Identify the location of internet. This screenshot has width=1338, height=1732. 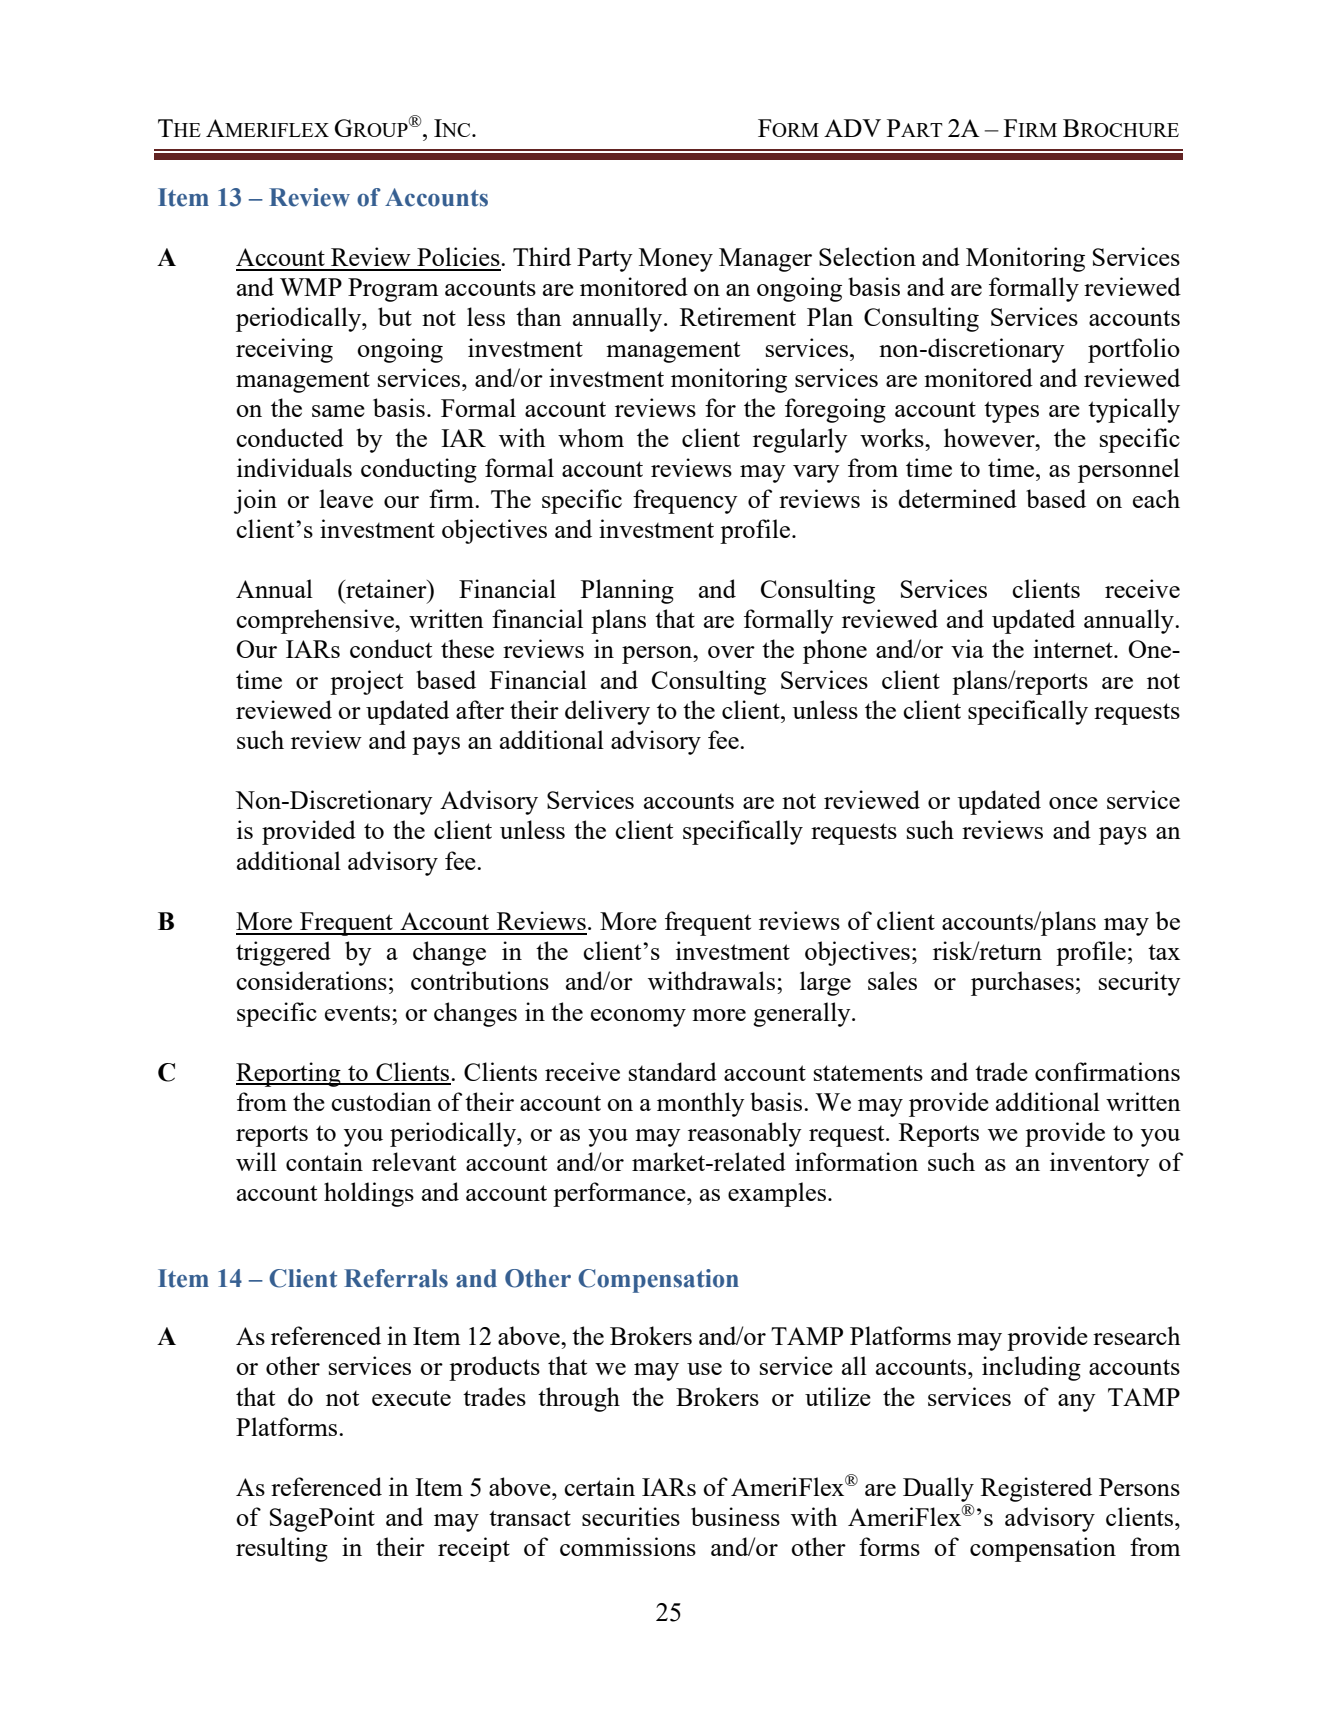
(1074, 648).
